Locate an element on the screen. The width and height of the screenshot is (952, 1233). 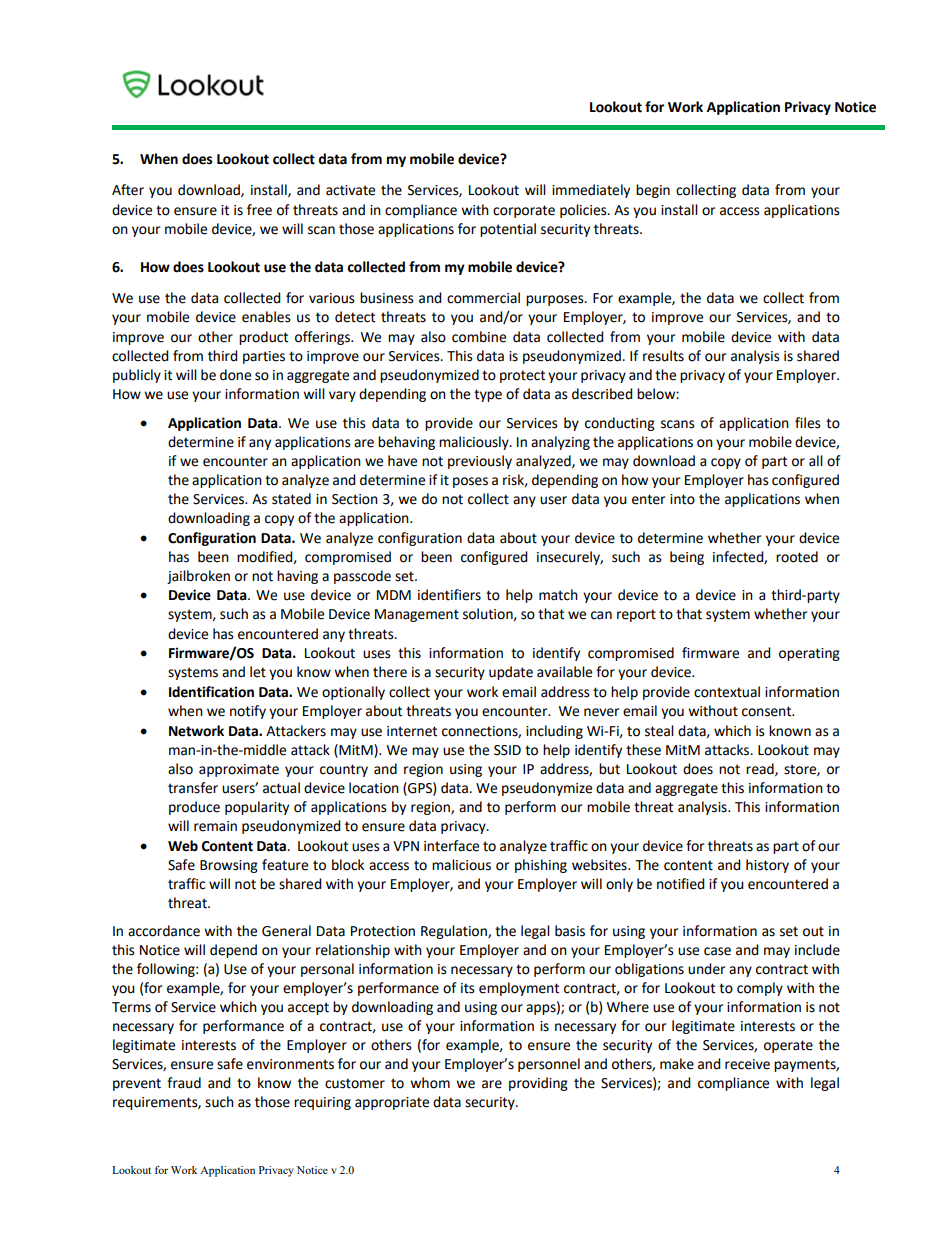
whom is located at coordinates (430, 1083).
